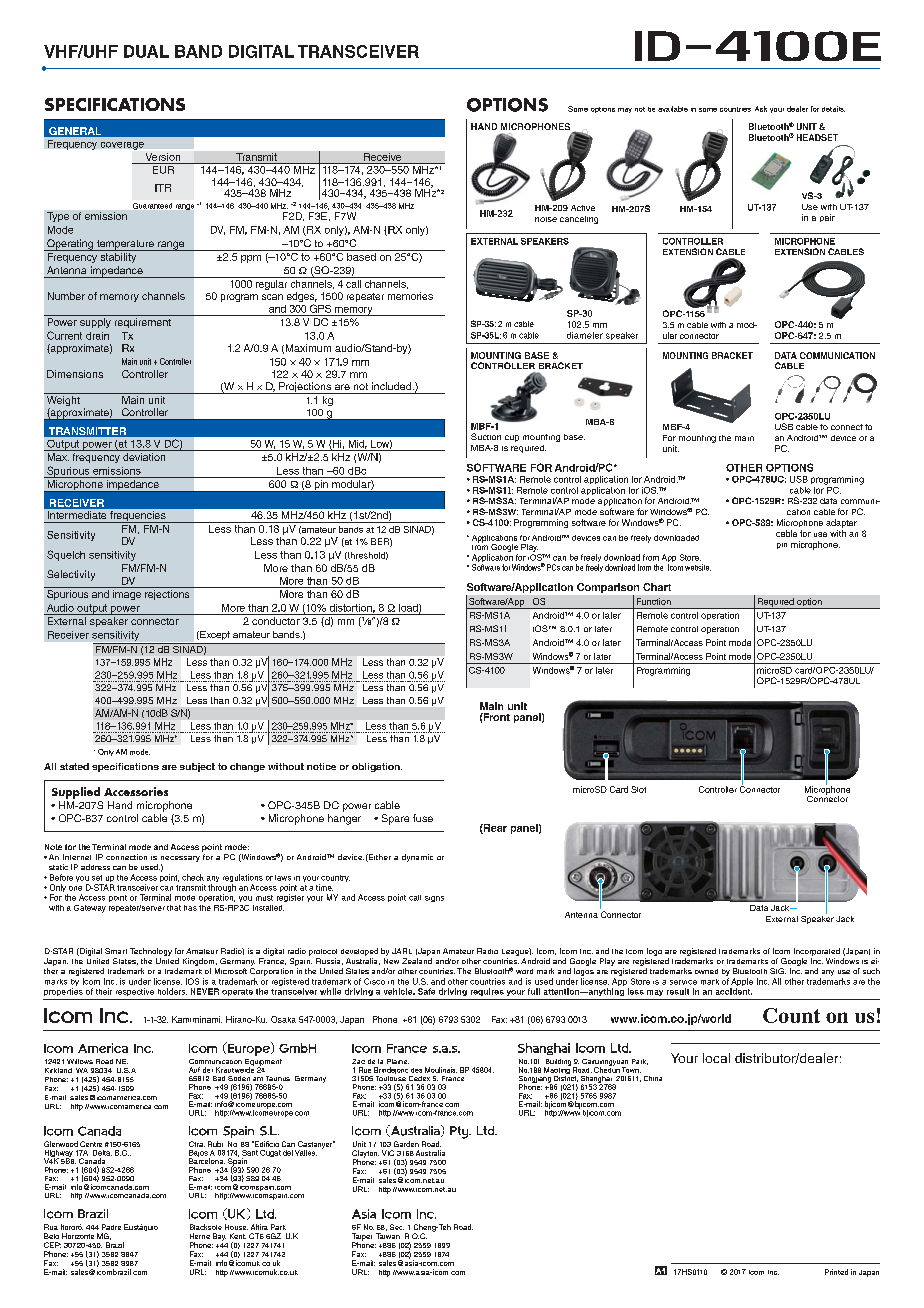  What do you see at coordinates (146, 51) in the page?
I see `DUAL` at bounding box center [146, 51].
